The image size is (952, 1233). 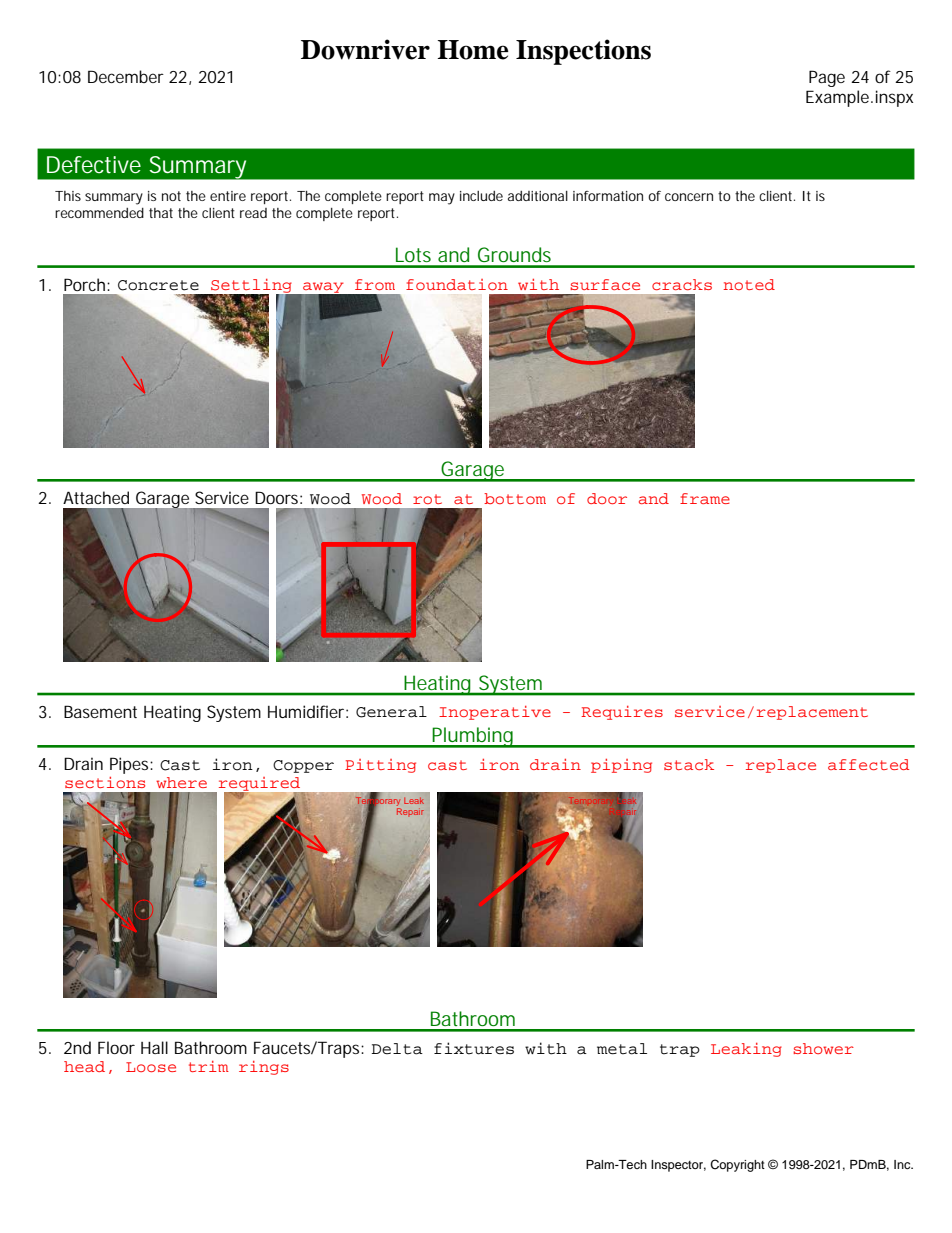 What do you see at coordinates (126, 76) in the screenshot?
I see `December` at bounding box center [126, 76].
